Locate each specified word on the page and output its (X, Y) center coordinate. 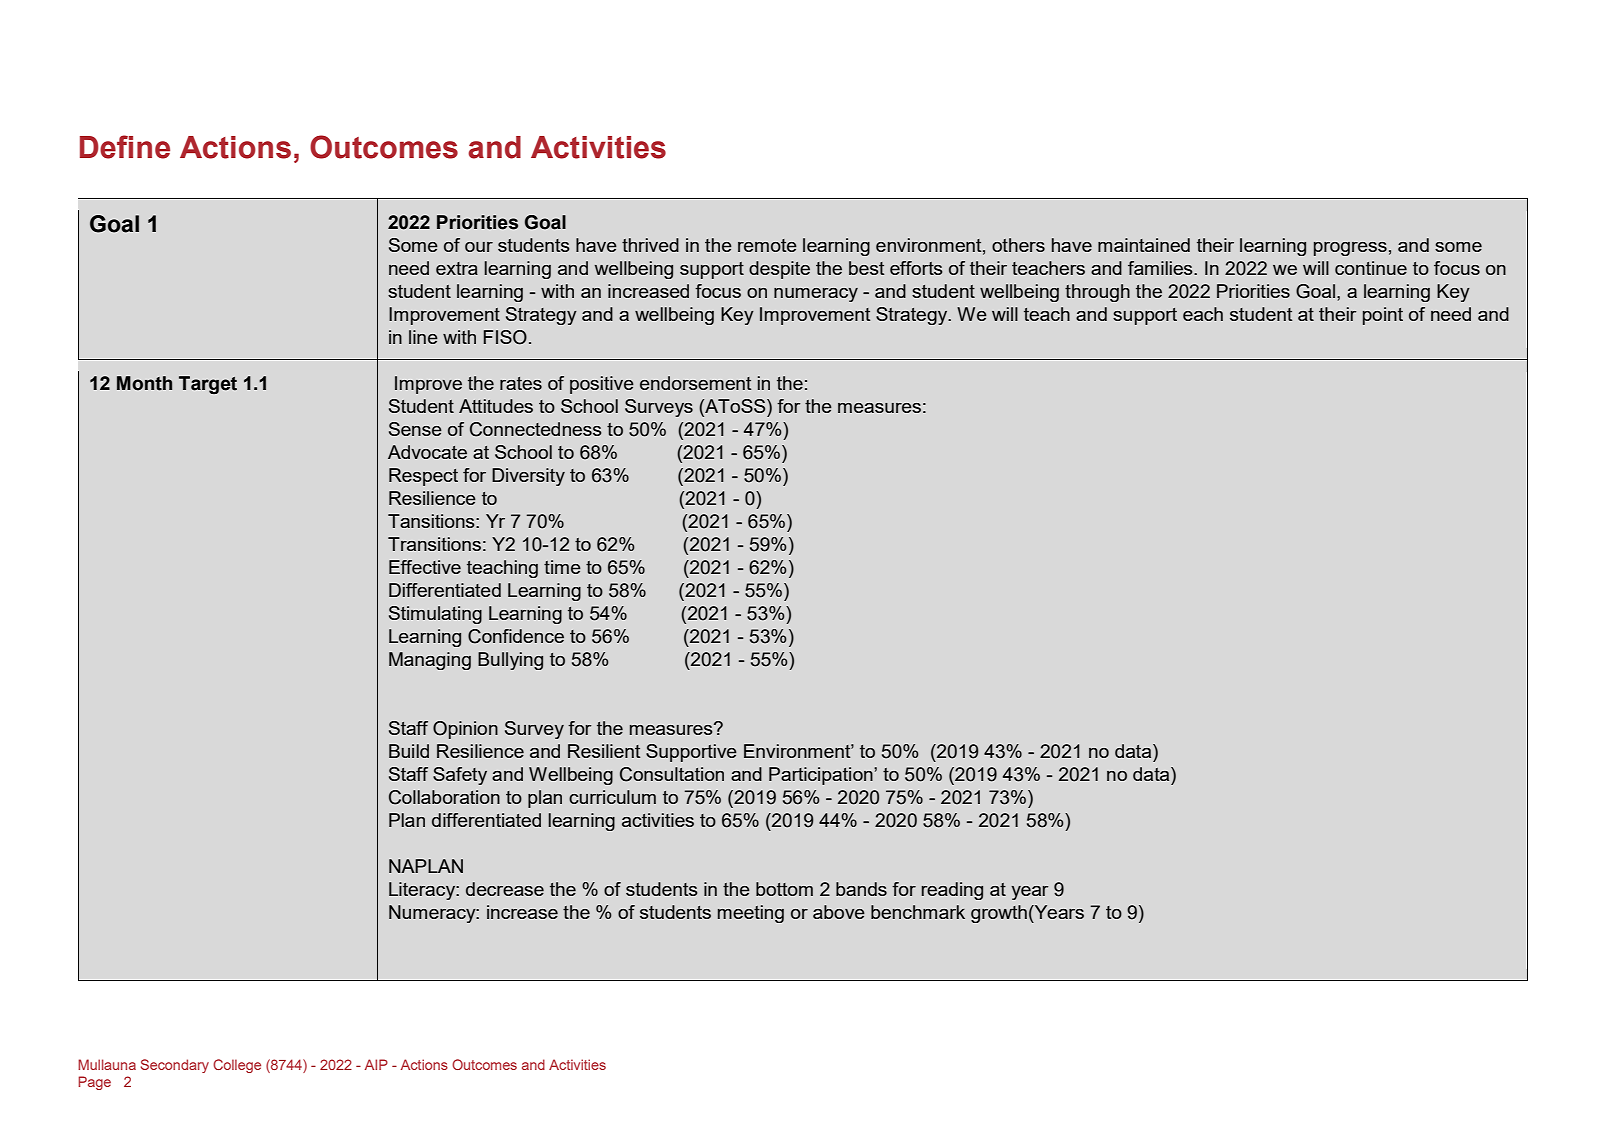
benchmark (918, 912)
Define (125, 147)
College (237, 1066)
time (562, 567)
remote (767, 245)
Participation (822, 776)
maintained (1144, 245)
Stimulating (435, 615)
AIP (376, 1064)
